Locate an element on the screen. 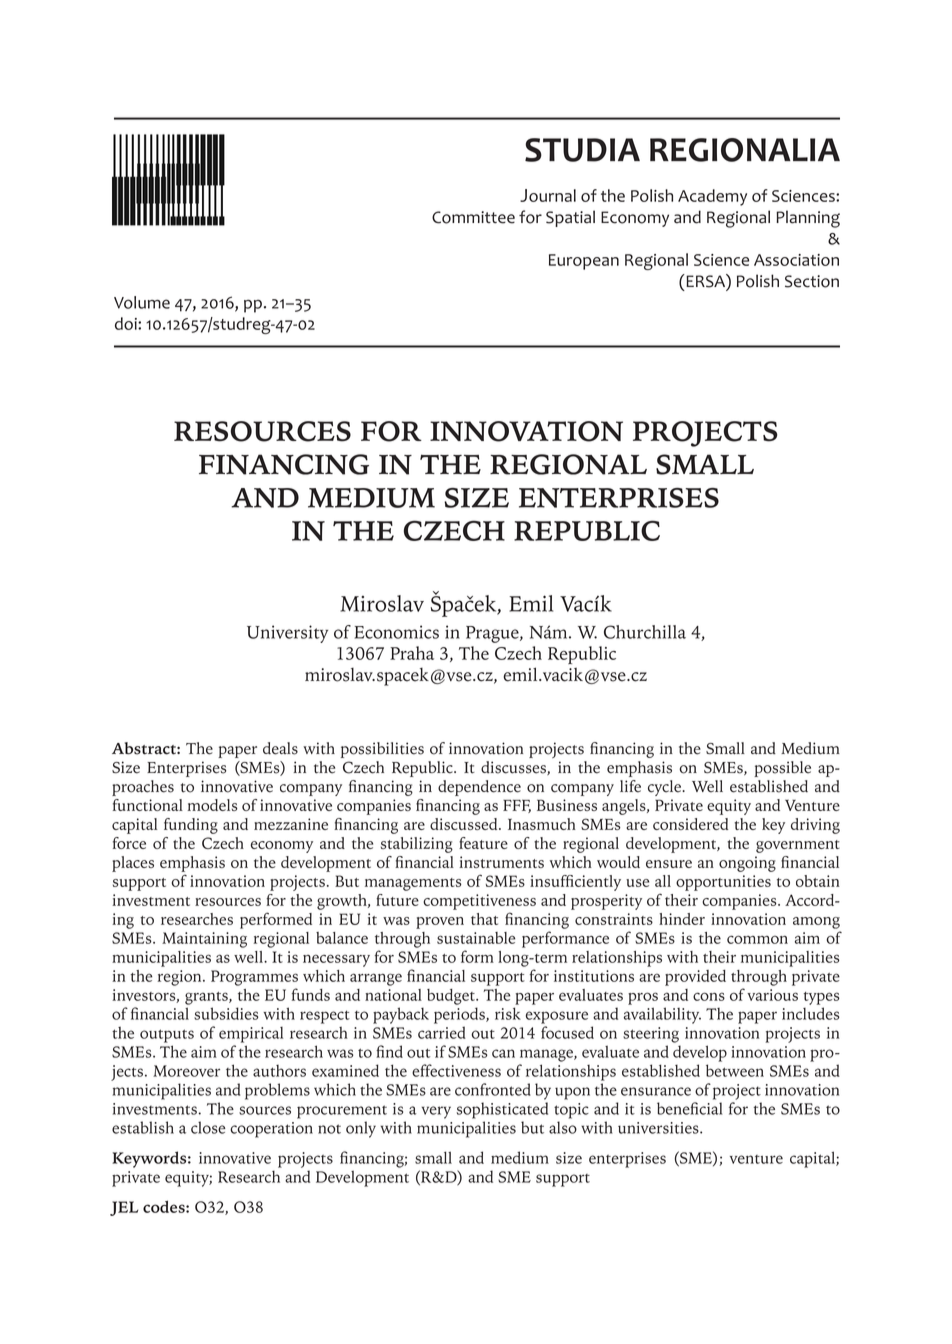 This screenshot has width=952, height=1344. codes is located at coordinates (165, 1206).
